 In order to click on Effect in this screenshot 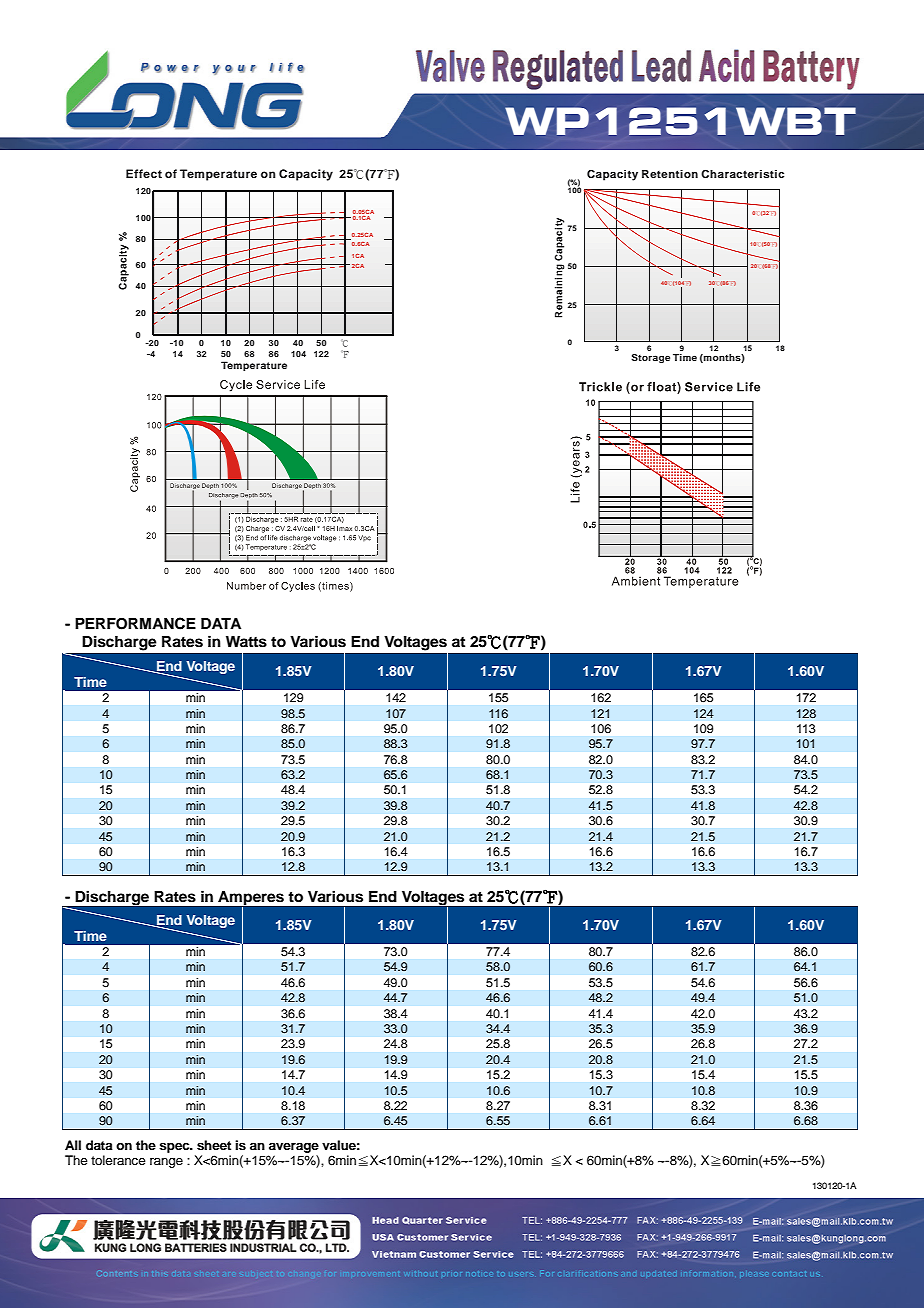, I will do `click(144, 173)`.
